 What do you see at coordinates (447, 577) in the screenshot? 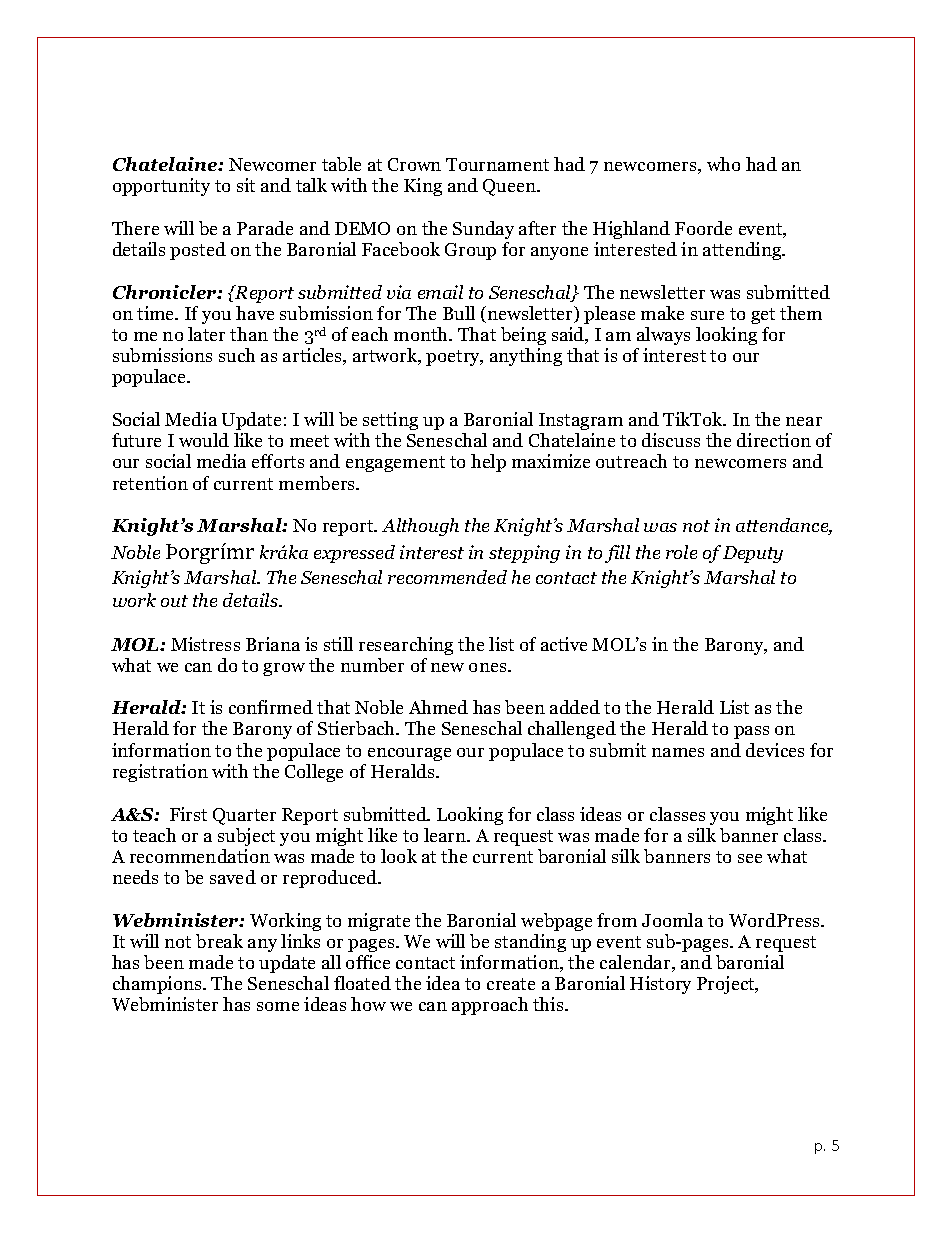
I see `recommended` at bounding box center [447, 577].
